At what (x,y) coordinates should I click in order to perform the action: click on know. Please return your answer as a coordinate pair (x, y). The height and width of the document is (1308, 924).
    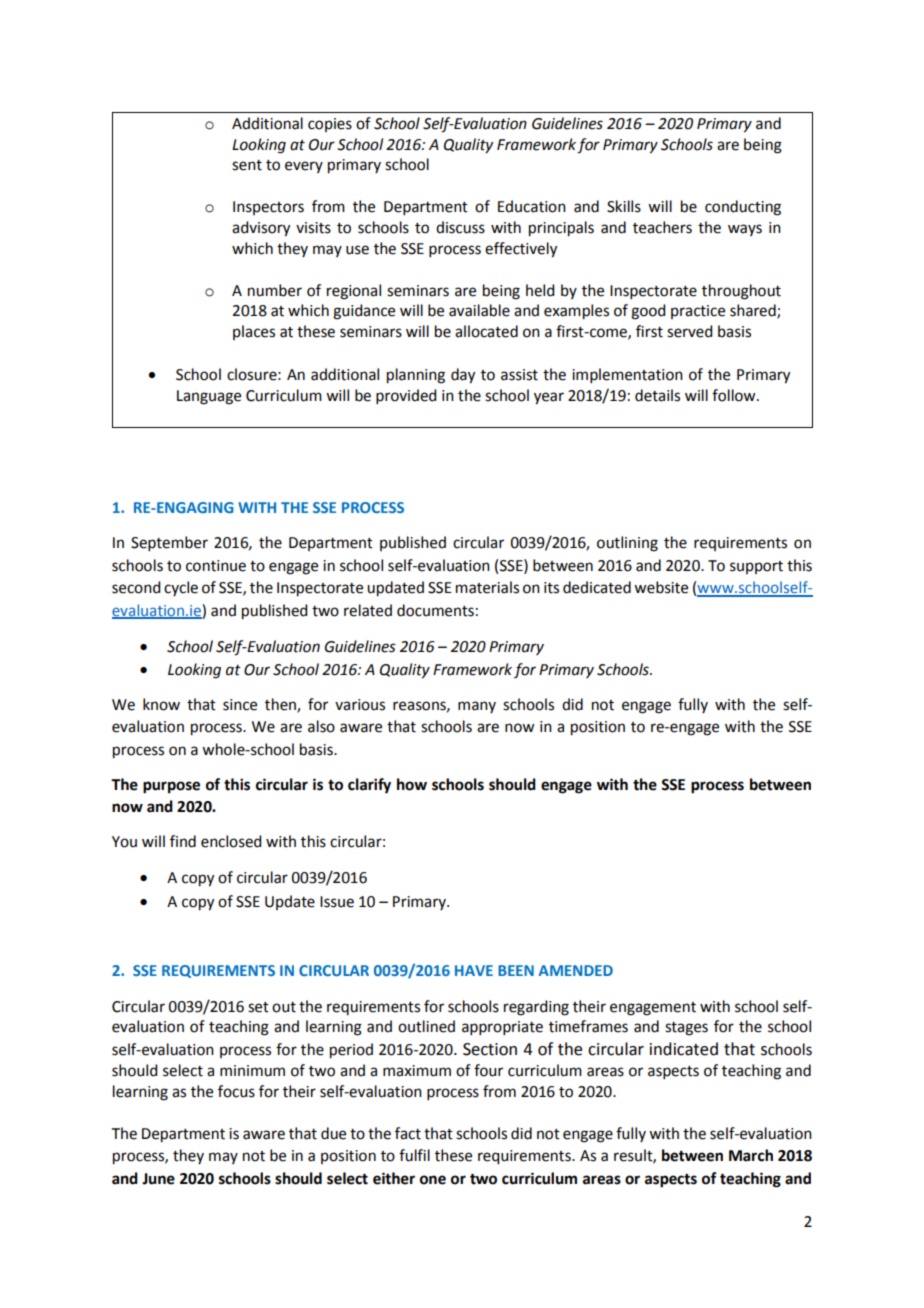
    Looking at the image, I should click on (161, 704).
